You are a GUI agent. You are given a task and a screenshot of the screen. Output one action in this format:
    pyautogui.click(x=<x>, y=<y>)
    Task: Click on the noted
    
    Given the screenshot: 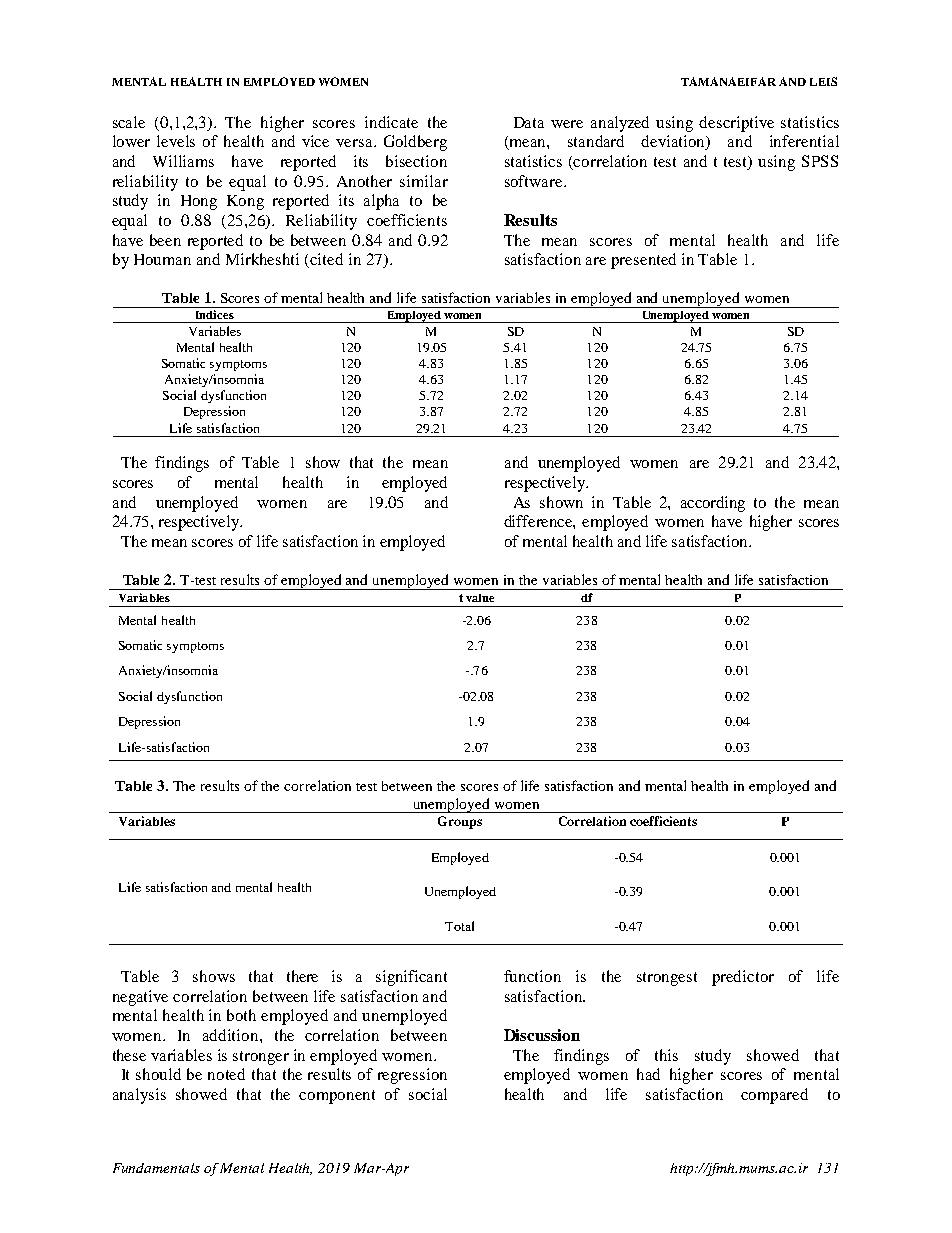 What is the action you would take?
    pyautogui.click(x=226, y=1074)
